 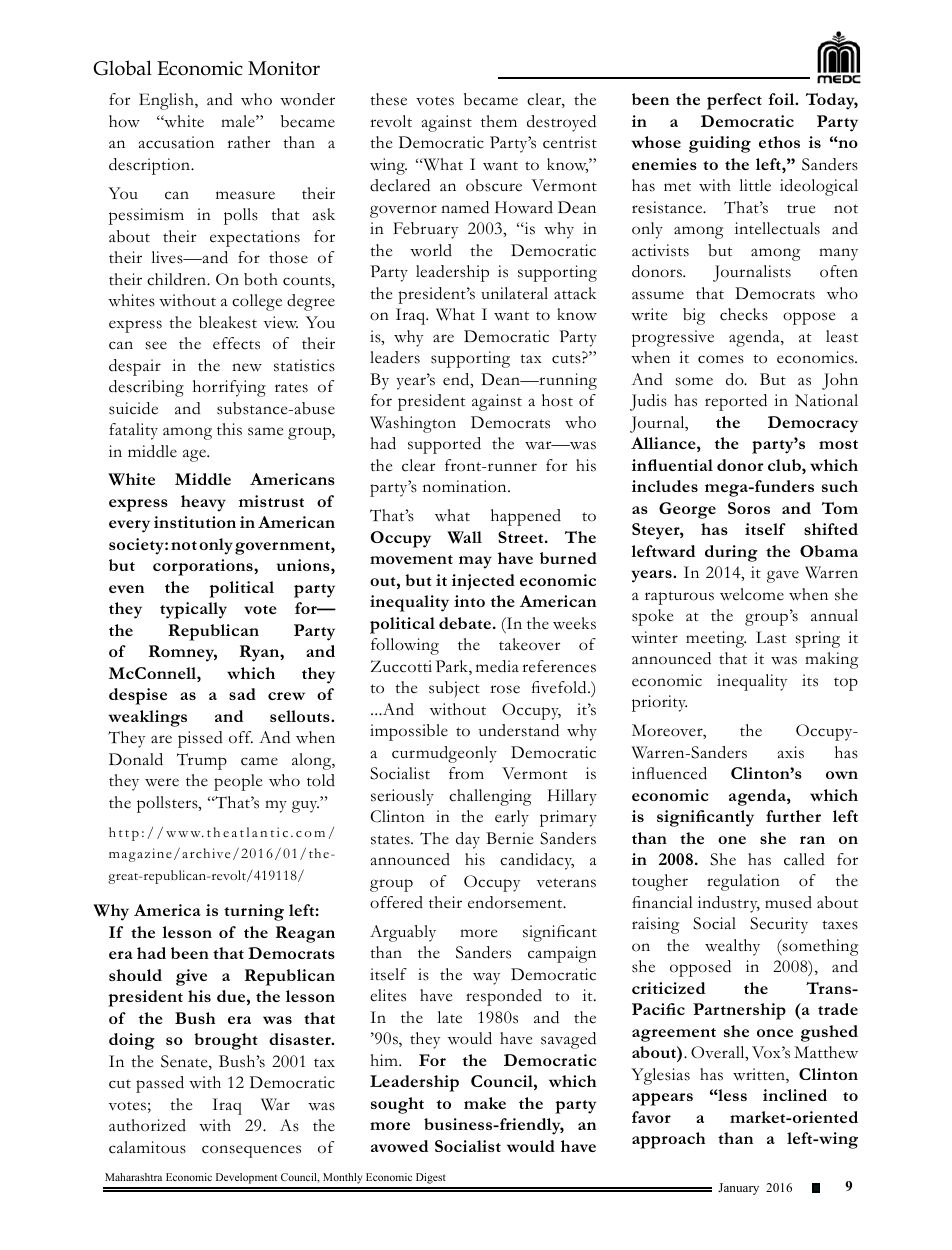 I want to click on them, so click(x=499, y=121).
